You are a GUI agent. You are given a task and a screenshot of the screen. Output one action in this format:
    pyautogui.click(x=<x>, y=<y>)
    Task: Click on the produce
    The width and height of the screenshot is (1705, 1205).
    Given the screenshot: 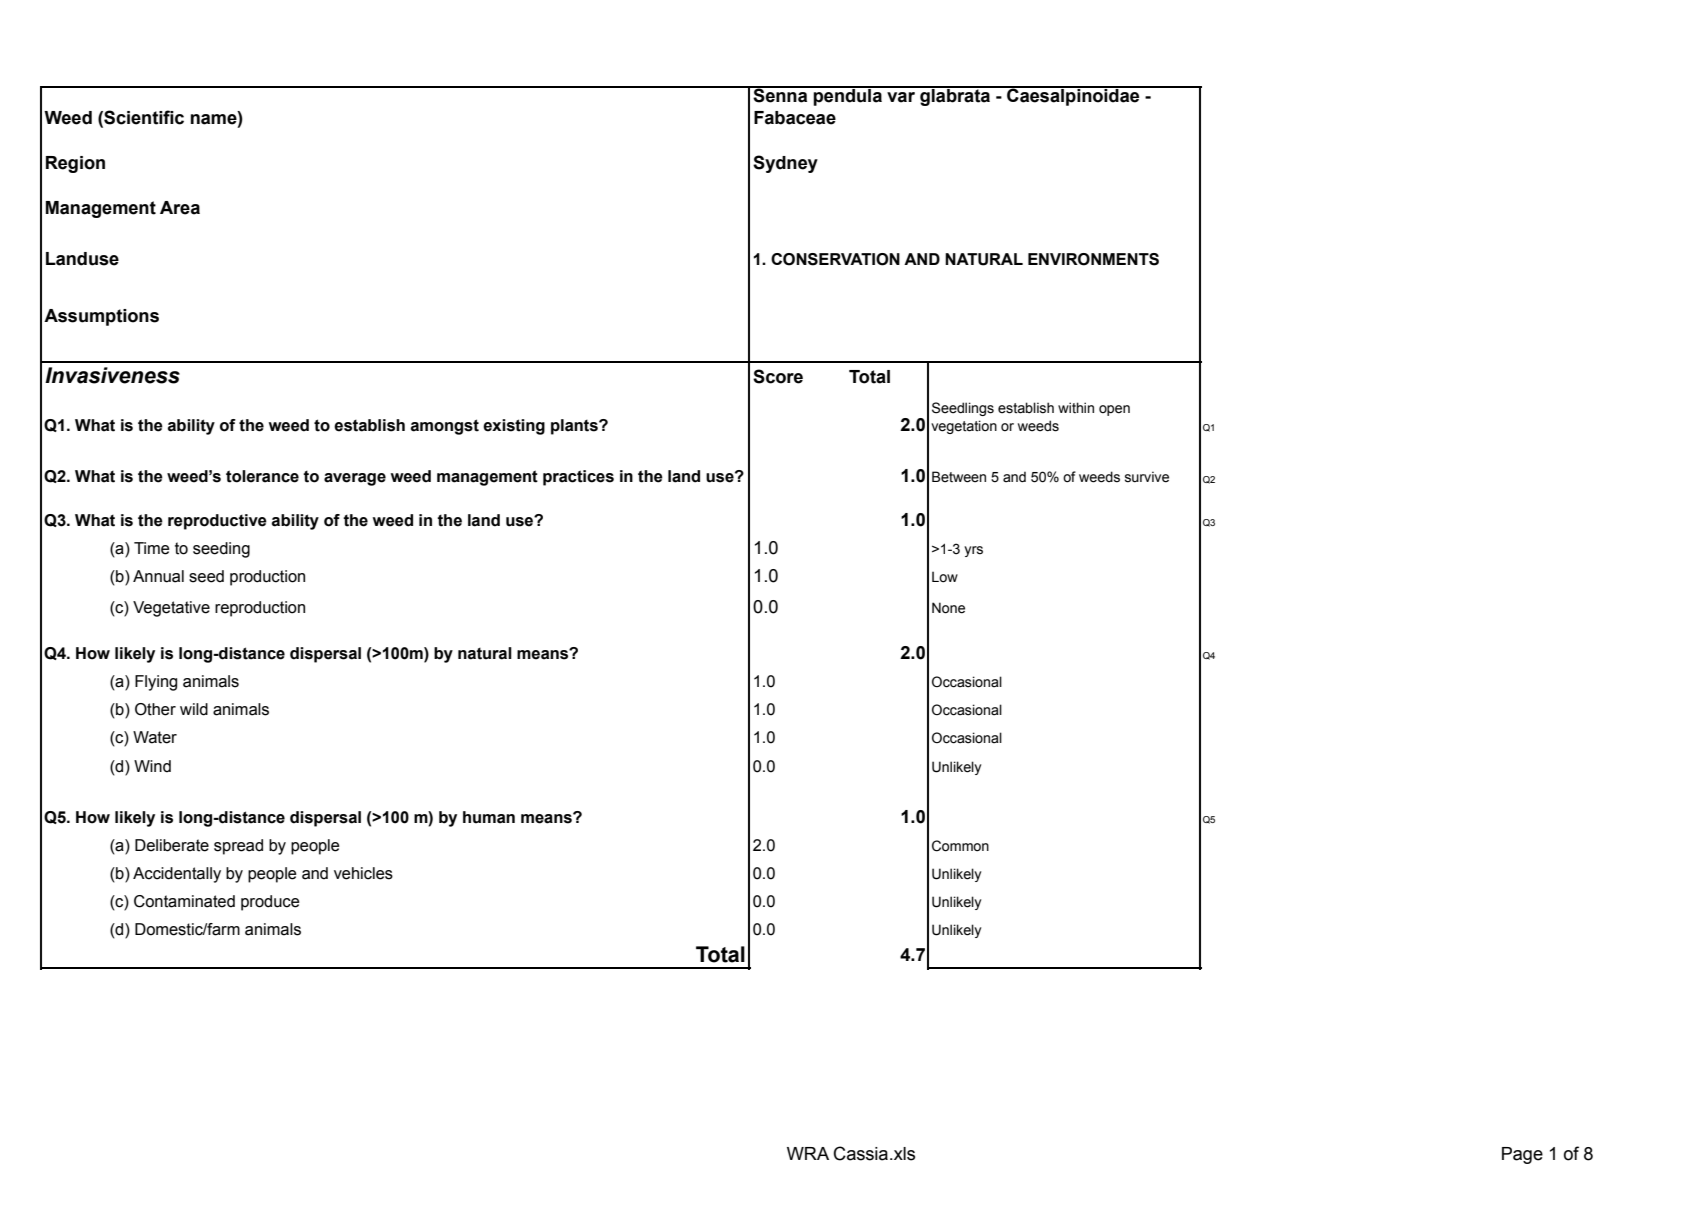 What is the action you would take?
    pyautogui.click(x=270, y=903)
